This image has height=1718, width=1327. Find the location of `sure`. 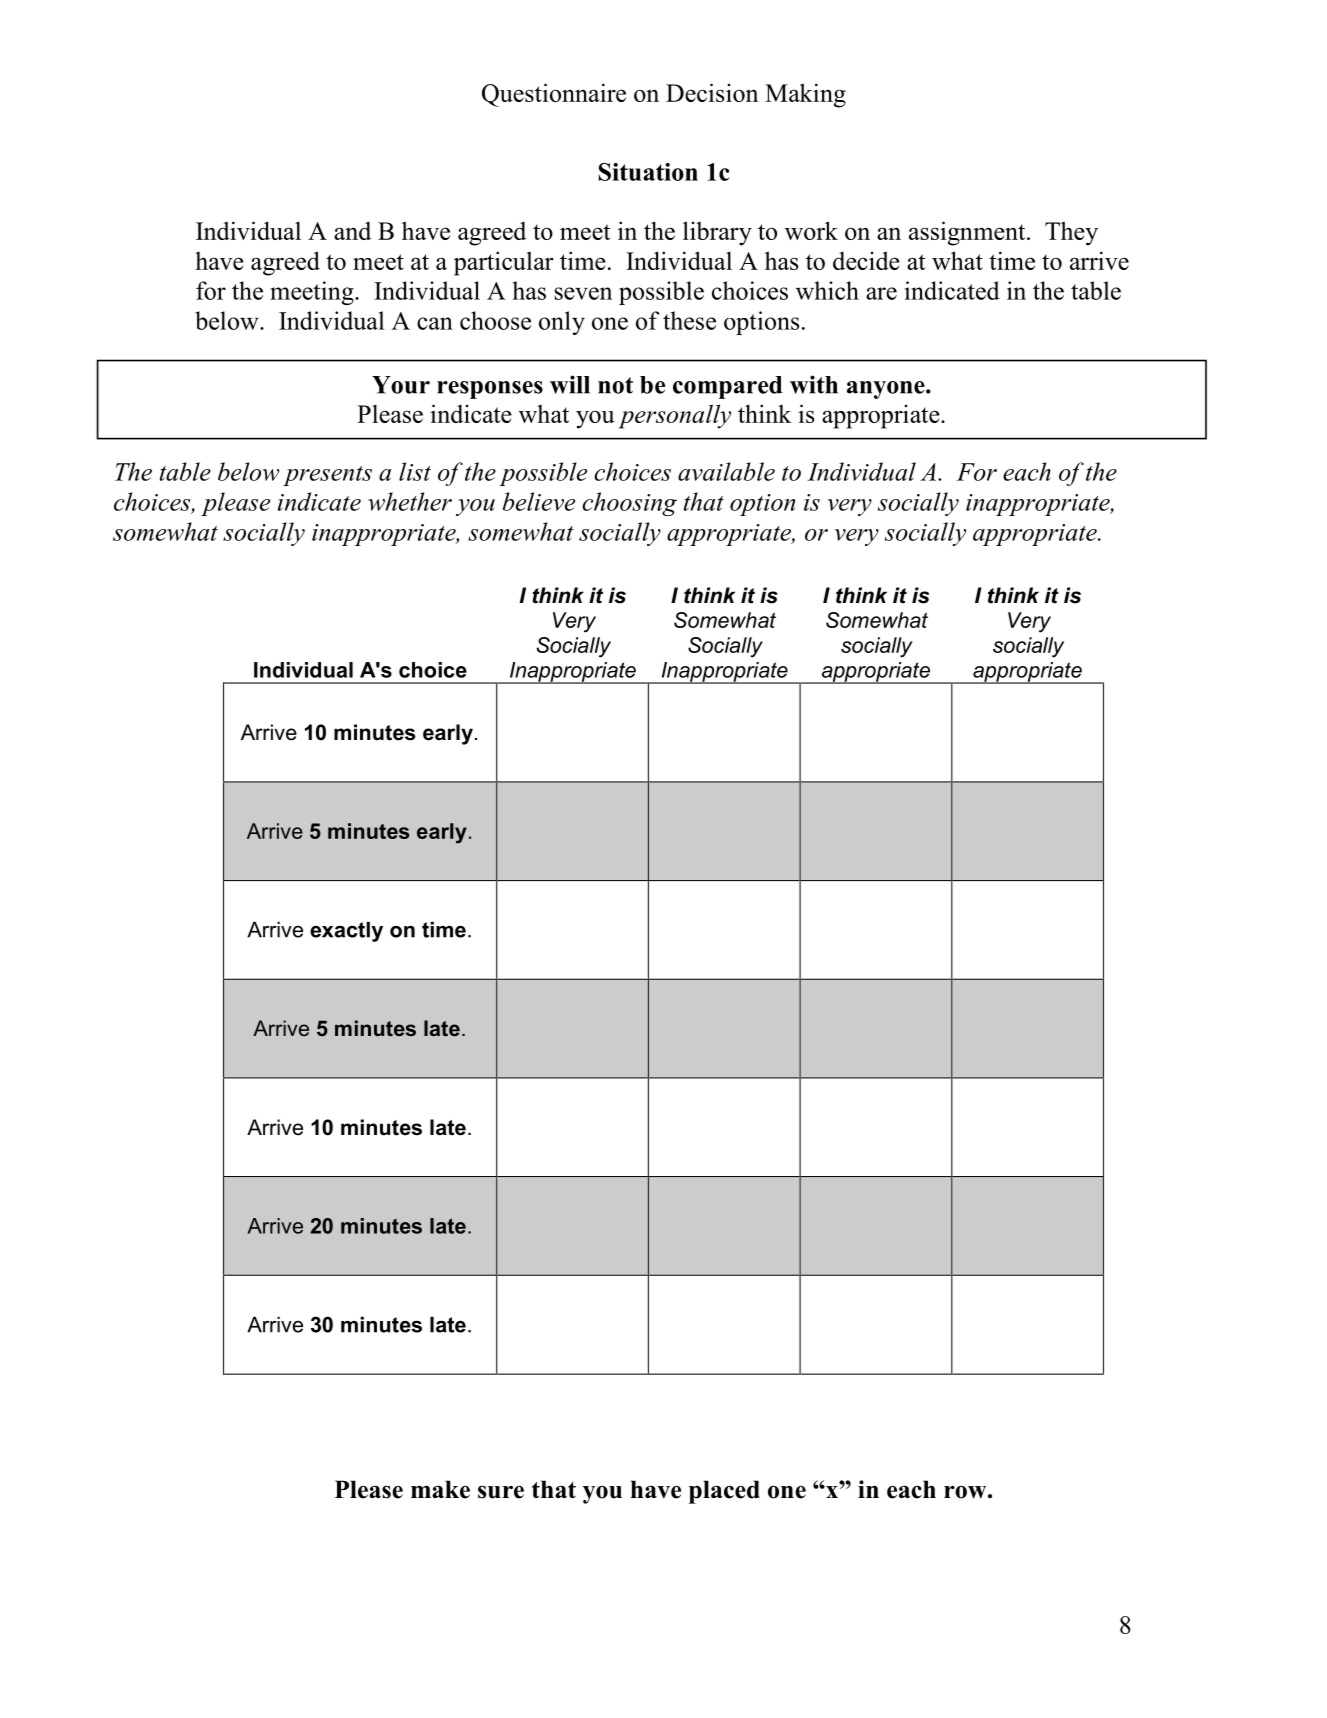

sure is located at coordinates (501, 1492).
